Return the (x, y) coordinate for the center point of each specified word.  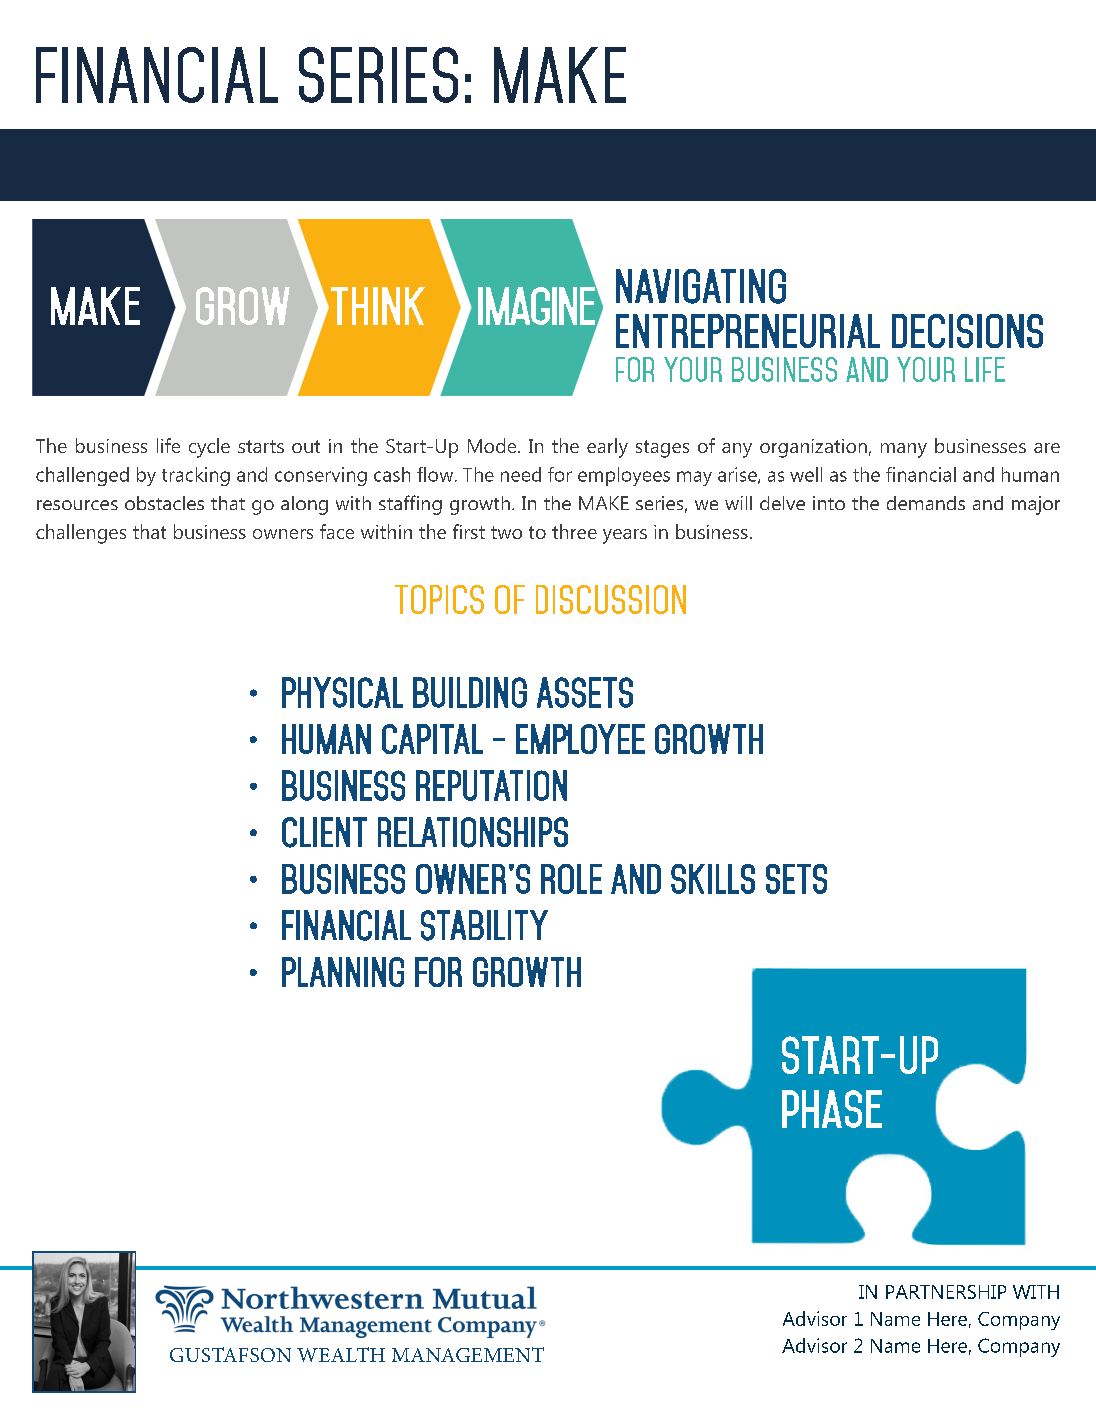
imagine (537, 305)
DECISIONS (967, 331)
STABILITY (484, 925)
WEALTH (341, 1354)
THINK (378, 306)
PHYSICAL (342, 692)
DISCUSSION (611, 599)
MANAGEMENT (468, 1354)
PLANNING (343, 972)
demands (926, 503)
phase (832, 1109)
